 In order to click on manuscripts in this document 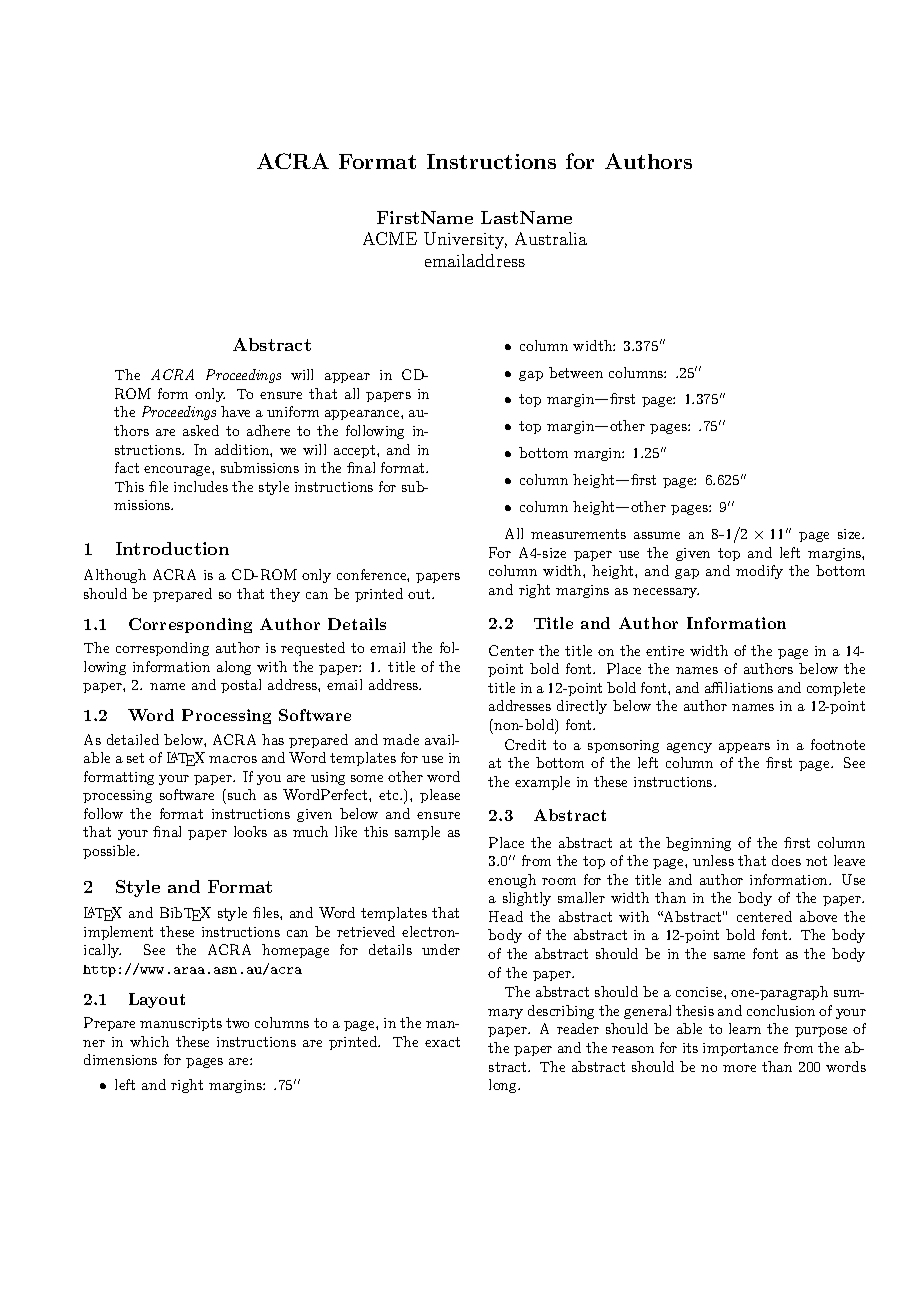, I will do `click(181, 1024)`.
